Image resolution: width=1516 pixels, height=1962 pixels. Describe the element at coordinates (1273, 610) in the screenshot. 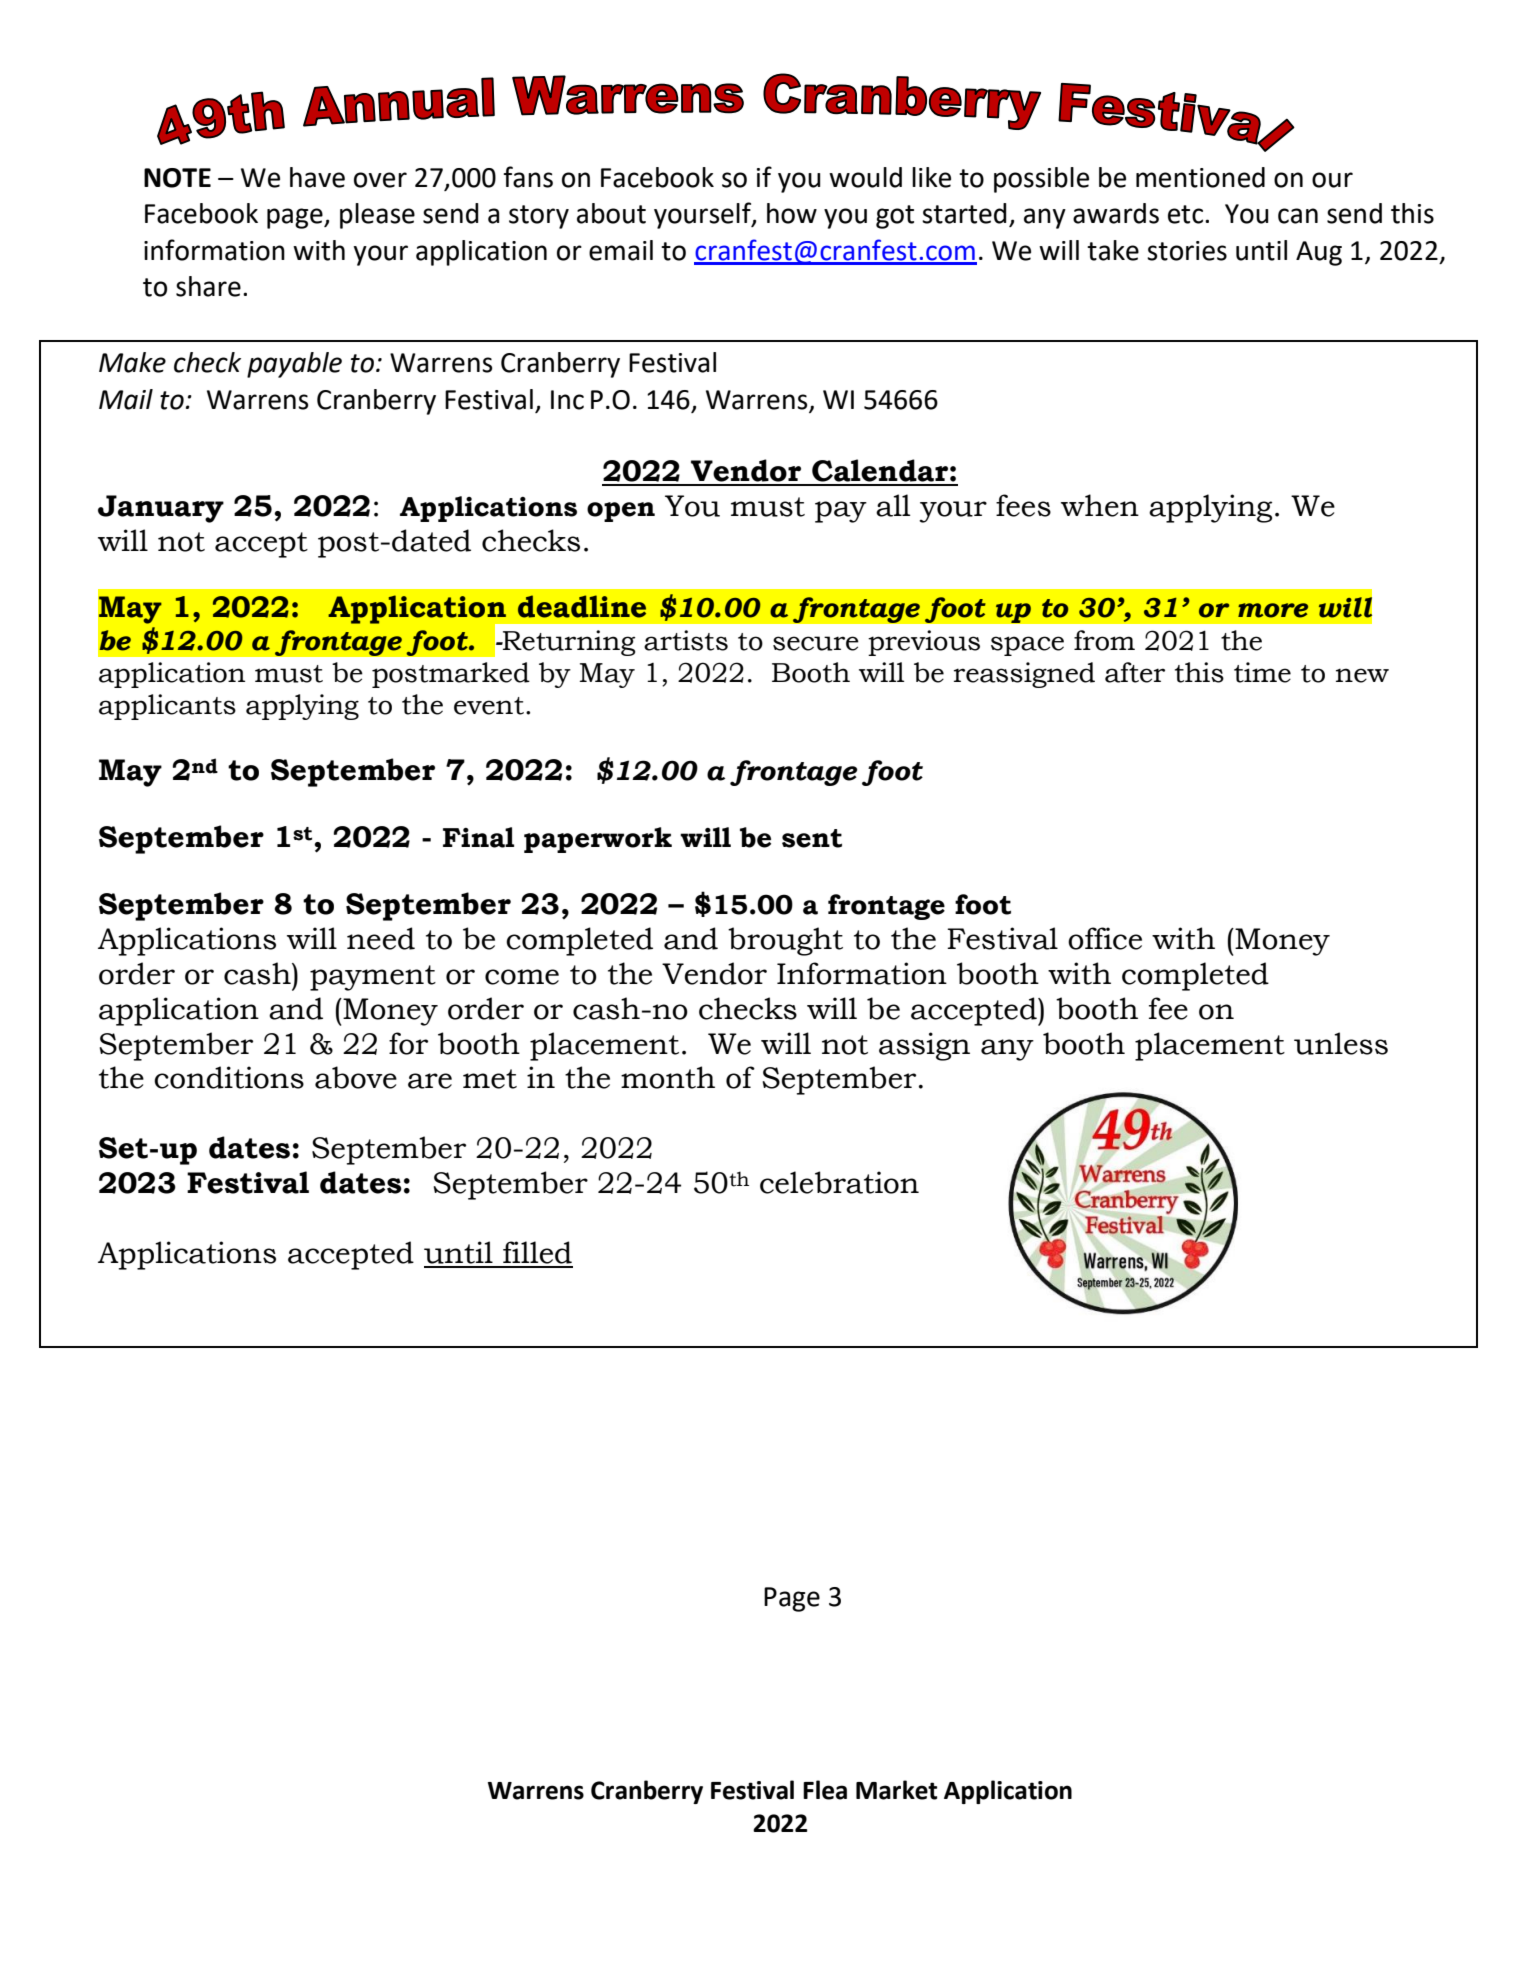

I see `more` at that location.
